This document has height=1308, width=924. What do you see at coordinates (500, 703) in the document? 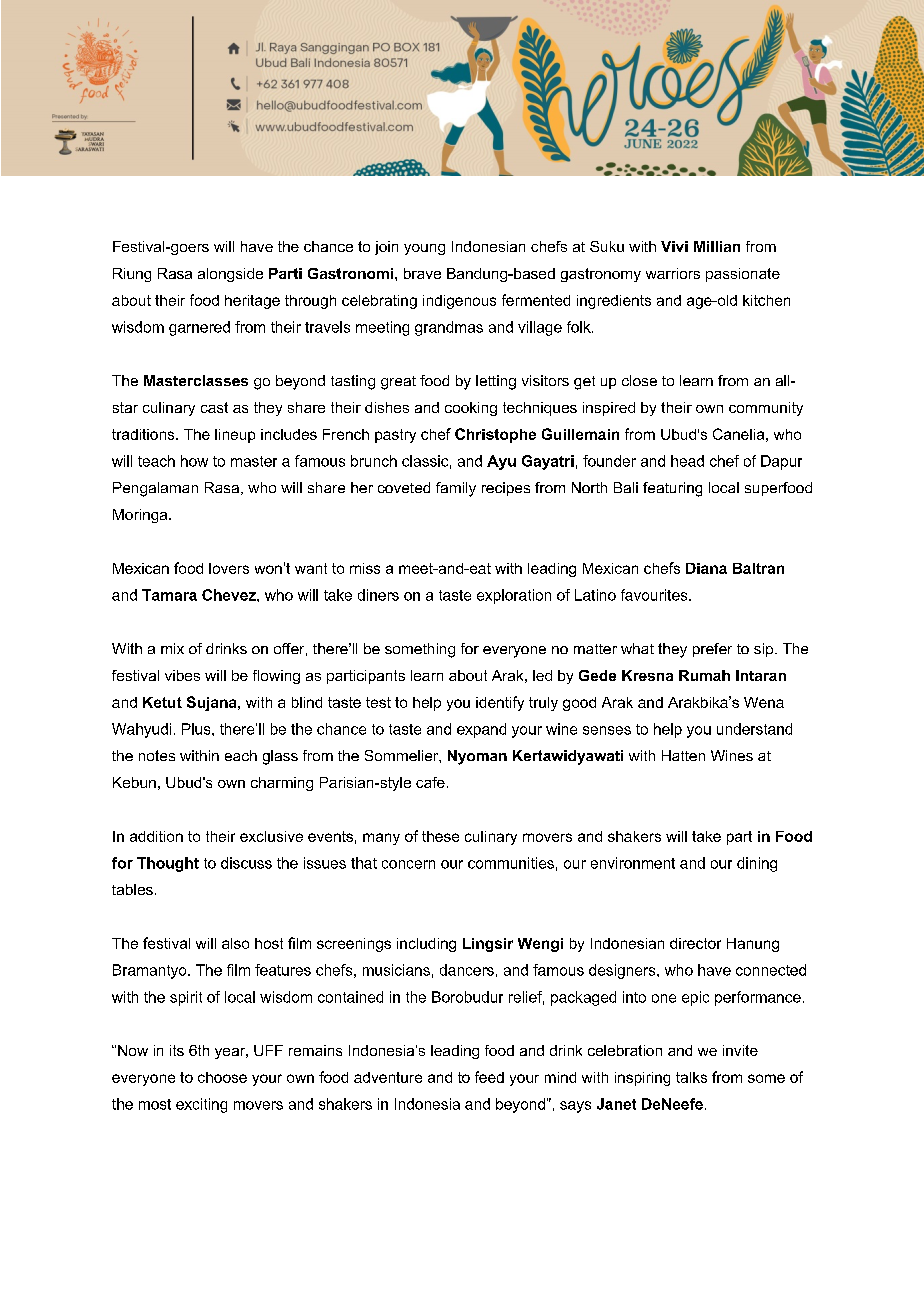
I see `identify` at bounding box center [500, 703].
